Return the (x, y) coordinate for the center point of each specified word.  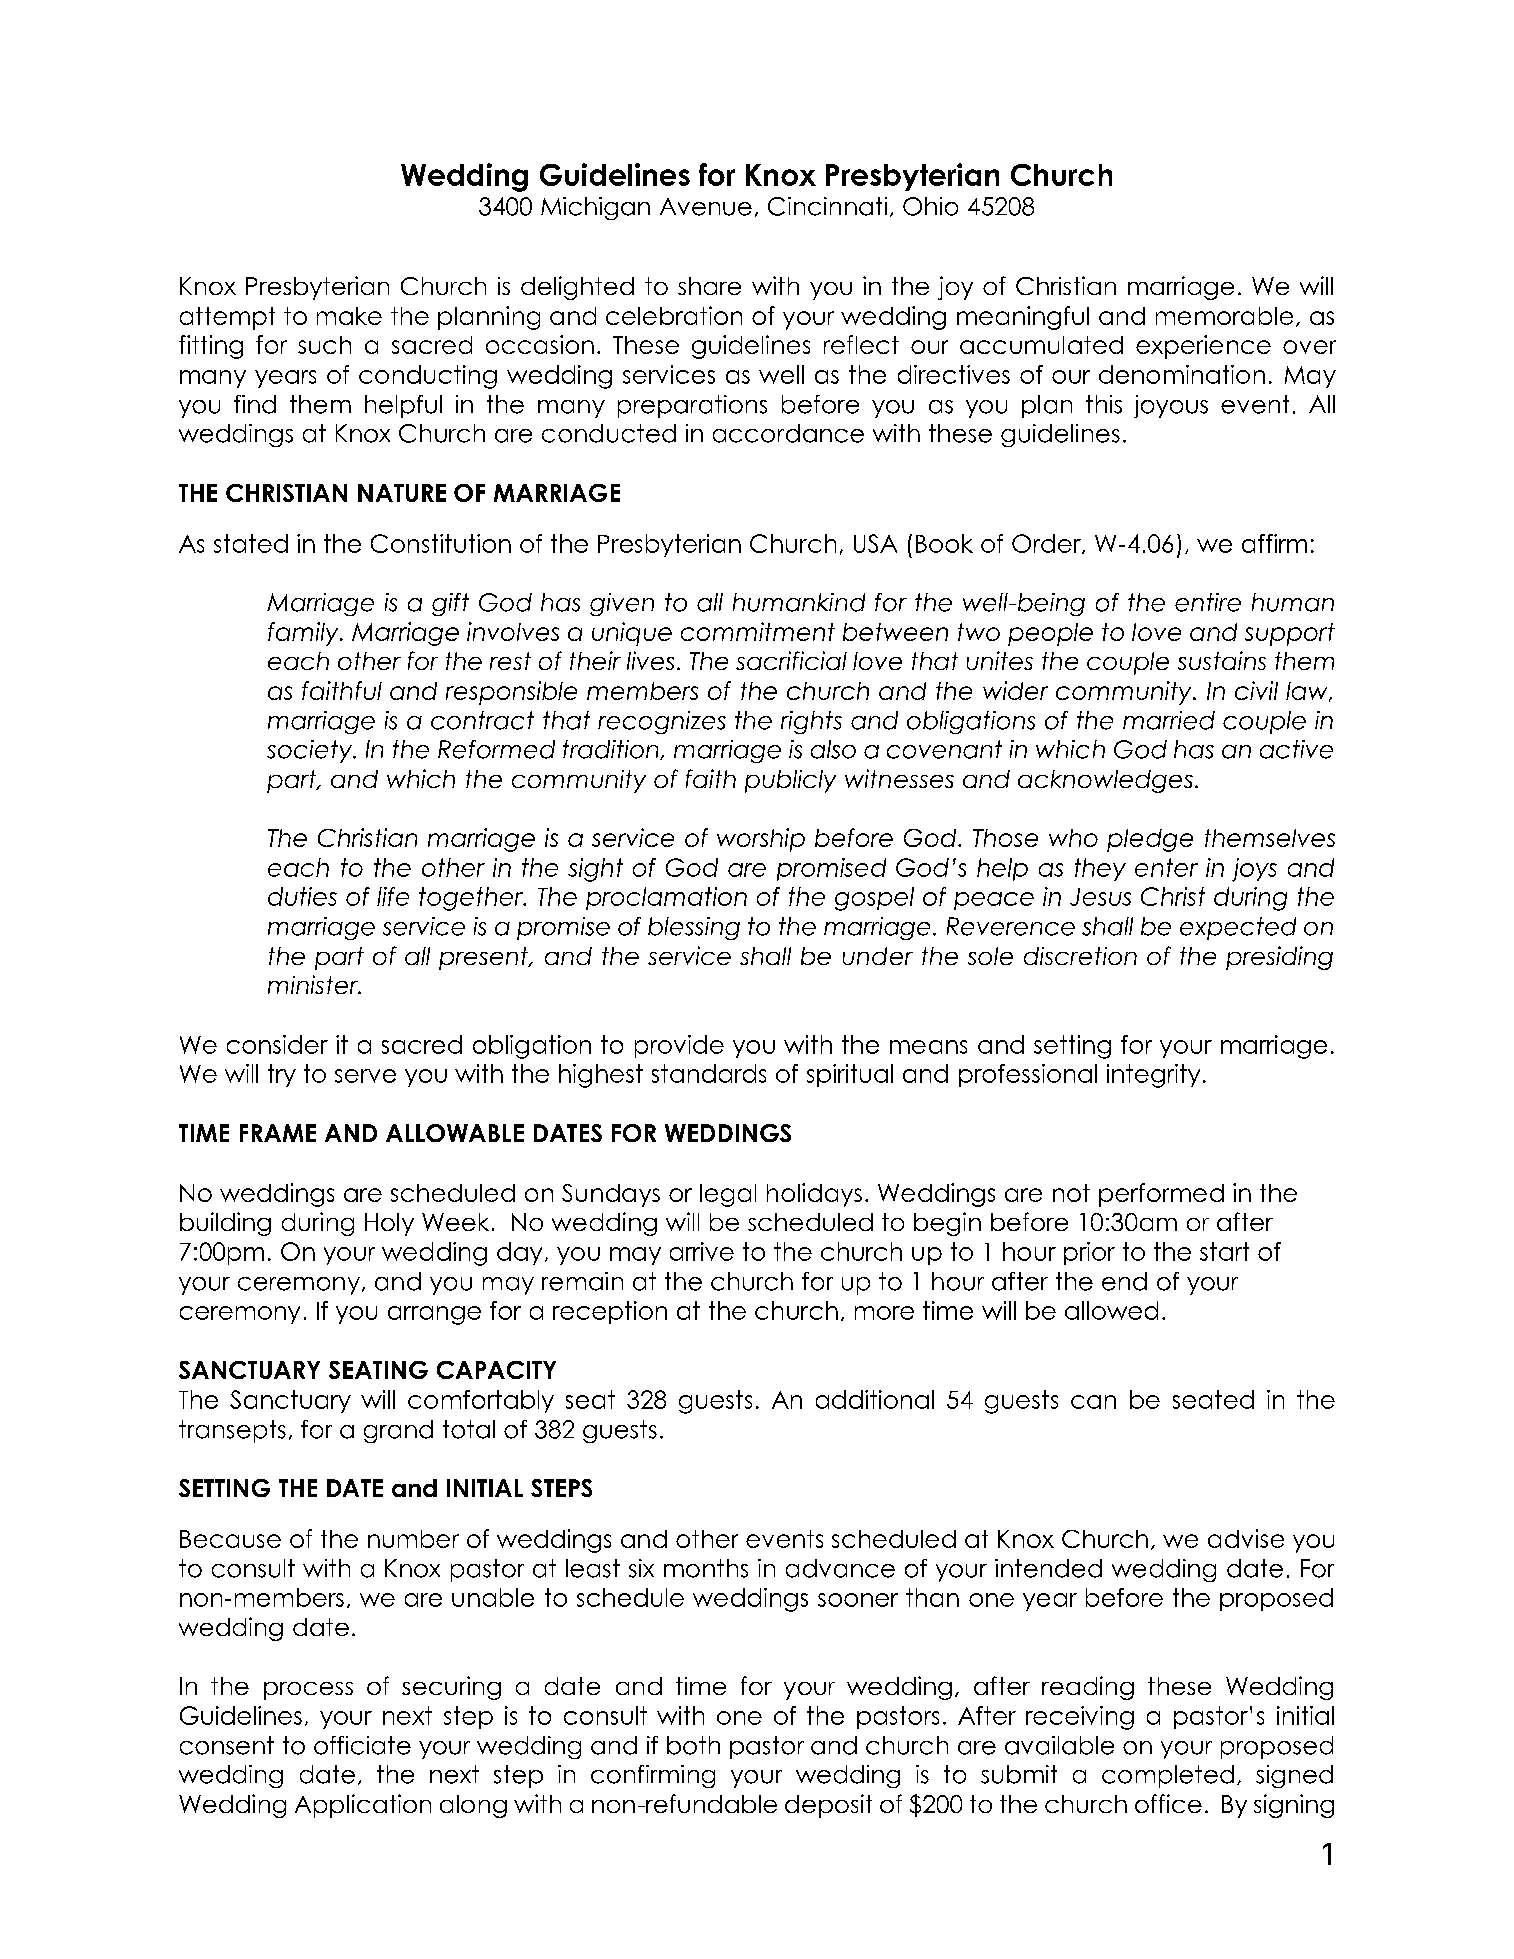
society (311, 751)
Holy (389, 1224)
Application (363, 1806)
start (1224, 1251)
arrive (702, 1251)
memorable (1224, 316)
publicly (790, 781)
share (709, 286)
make (349, 316)
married (1169, 720)
